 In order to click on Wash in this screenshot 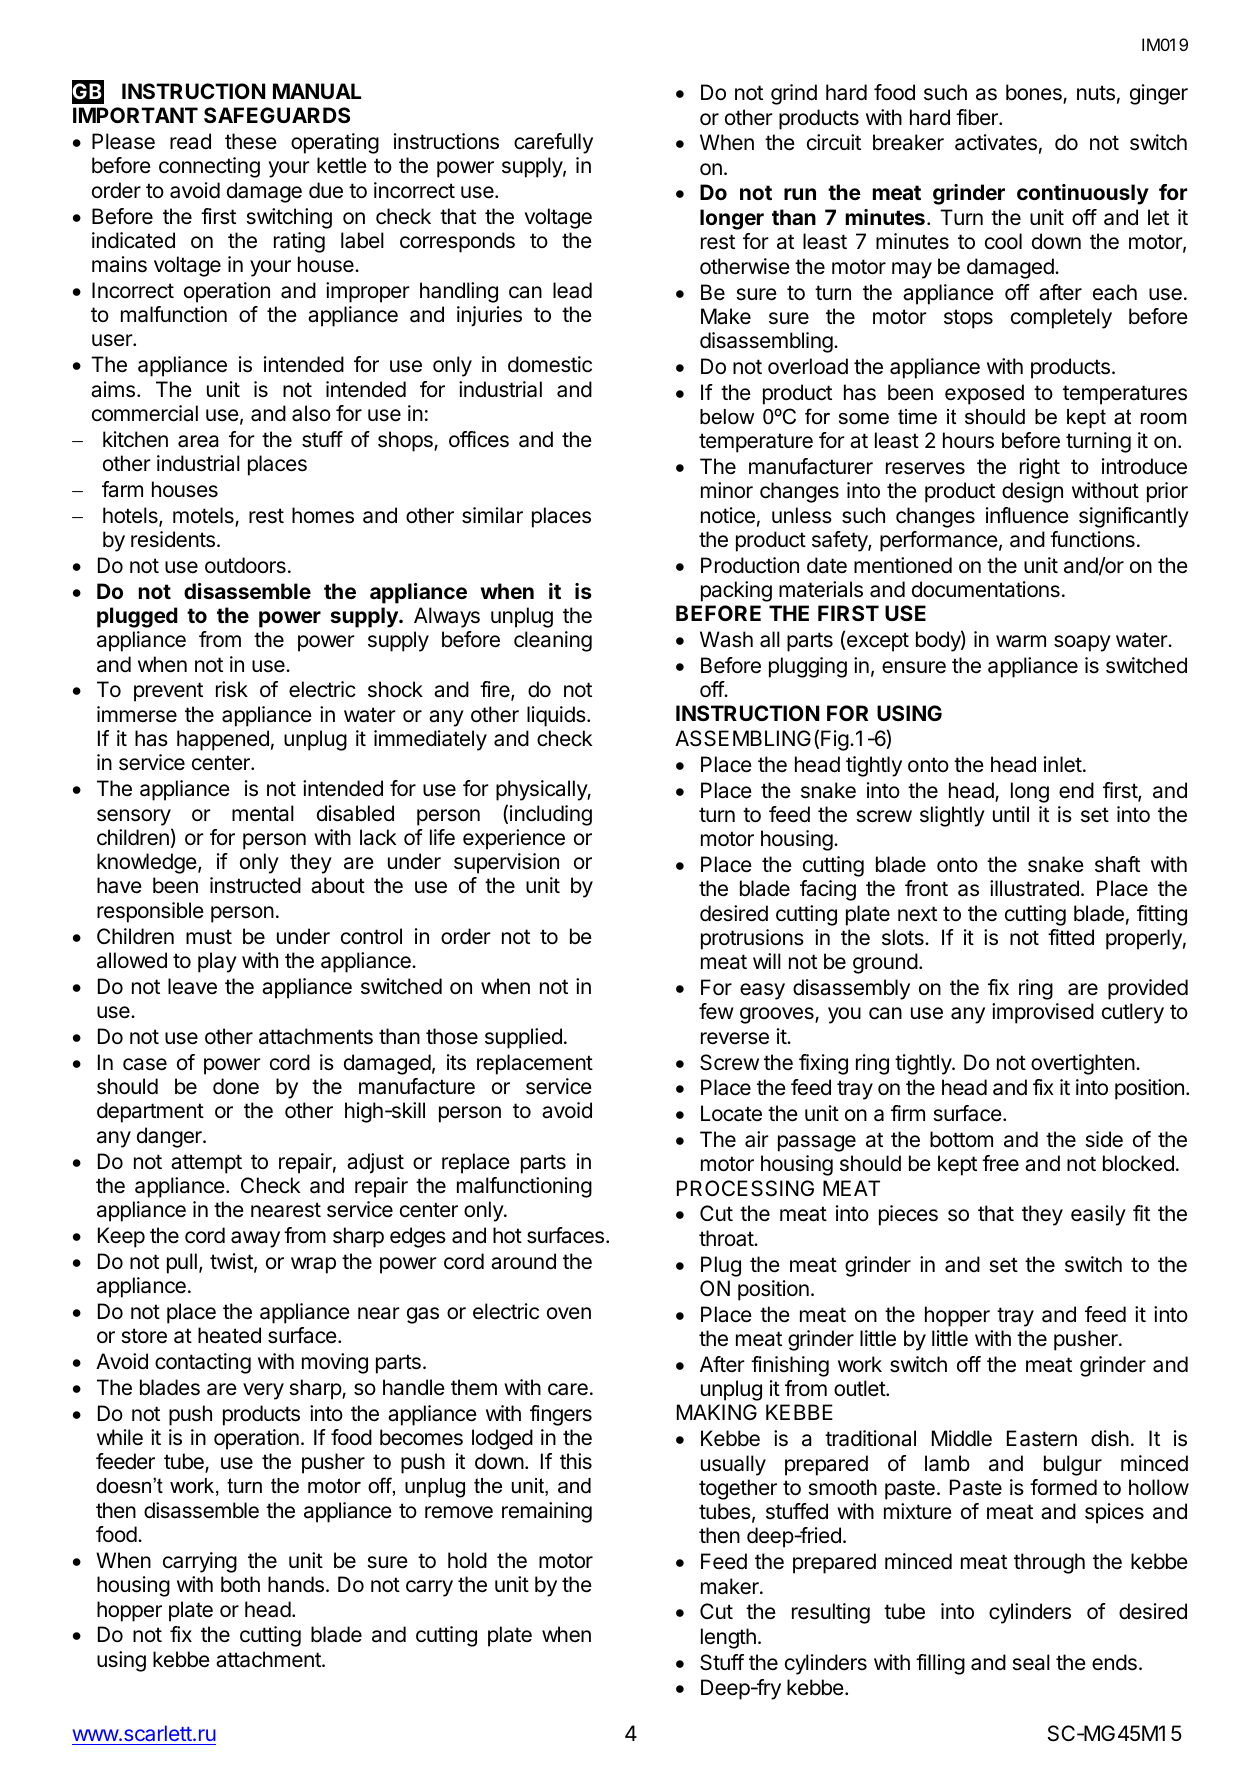, I will do `click(726, 639)`.
